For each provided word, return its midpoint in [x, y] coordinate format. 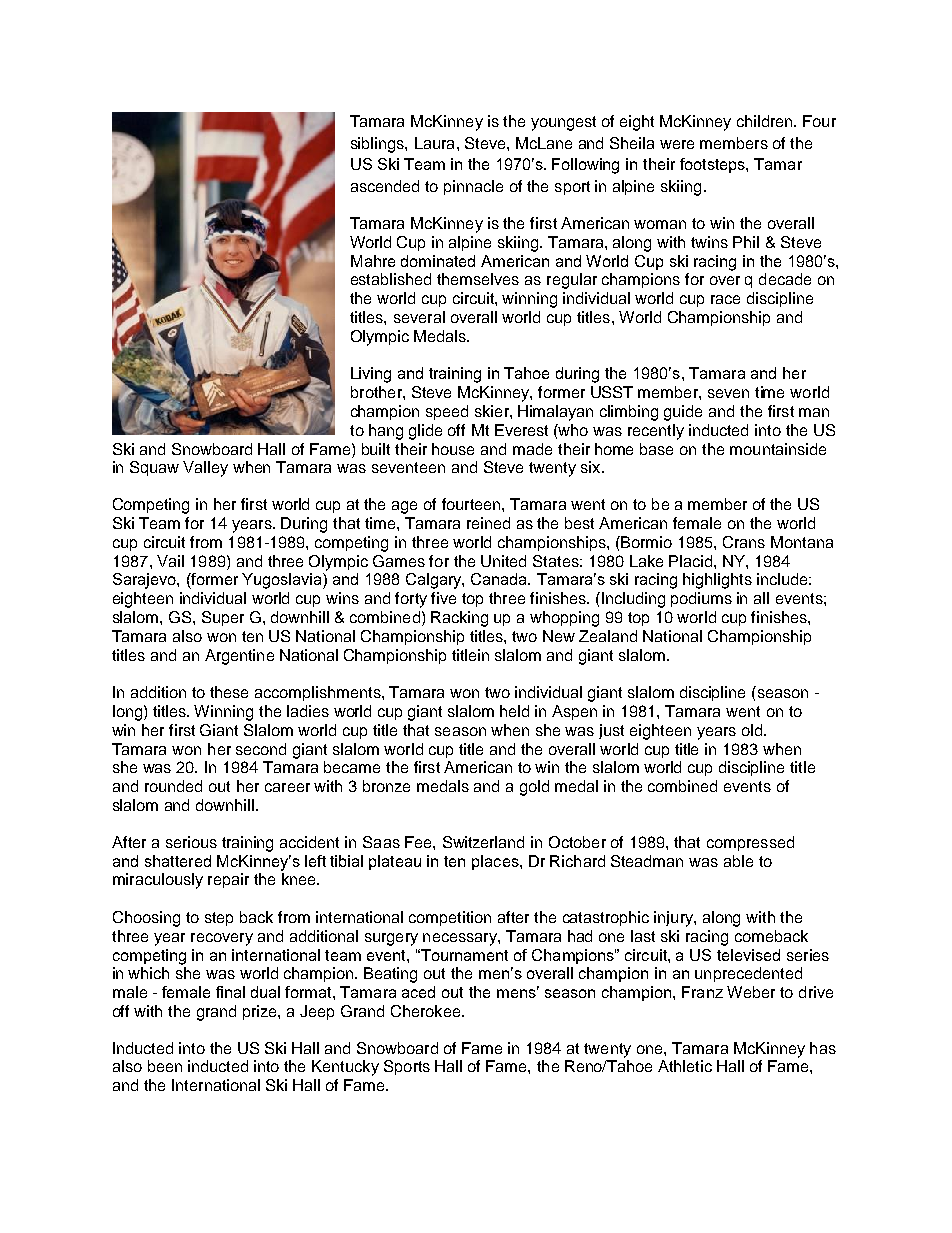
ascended [385, 186]
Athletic [685, 1066]
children [766, 121]
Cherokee [427, 1011]
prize [261, 1012]
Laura [436, 143]
